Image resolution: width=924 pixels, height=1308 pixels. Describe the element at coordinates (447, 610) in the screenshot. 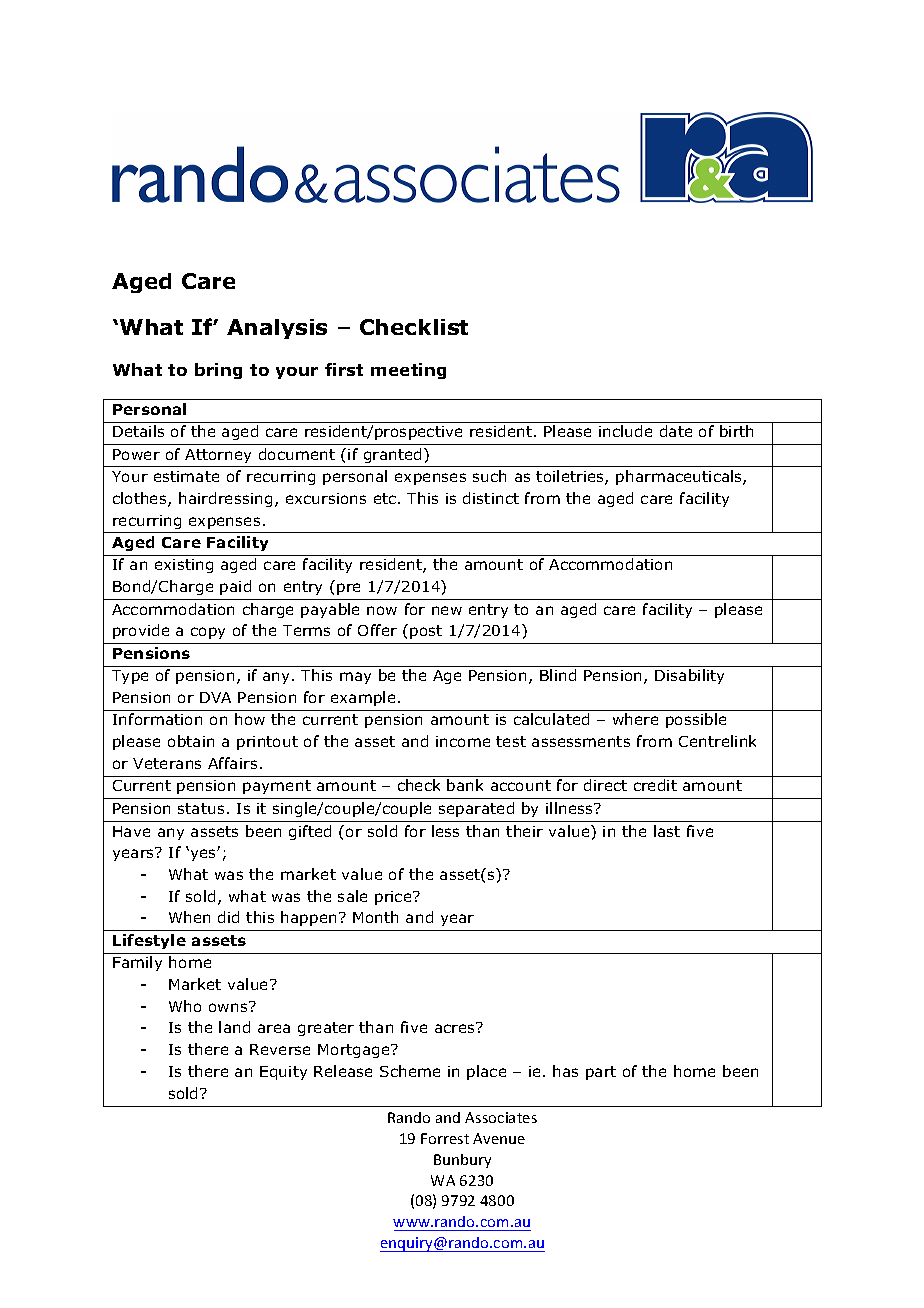

I see `new` at that location.
